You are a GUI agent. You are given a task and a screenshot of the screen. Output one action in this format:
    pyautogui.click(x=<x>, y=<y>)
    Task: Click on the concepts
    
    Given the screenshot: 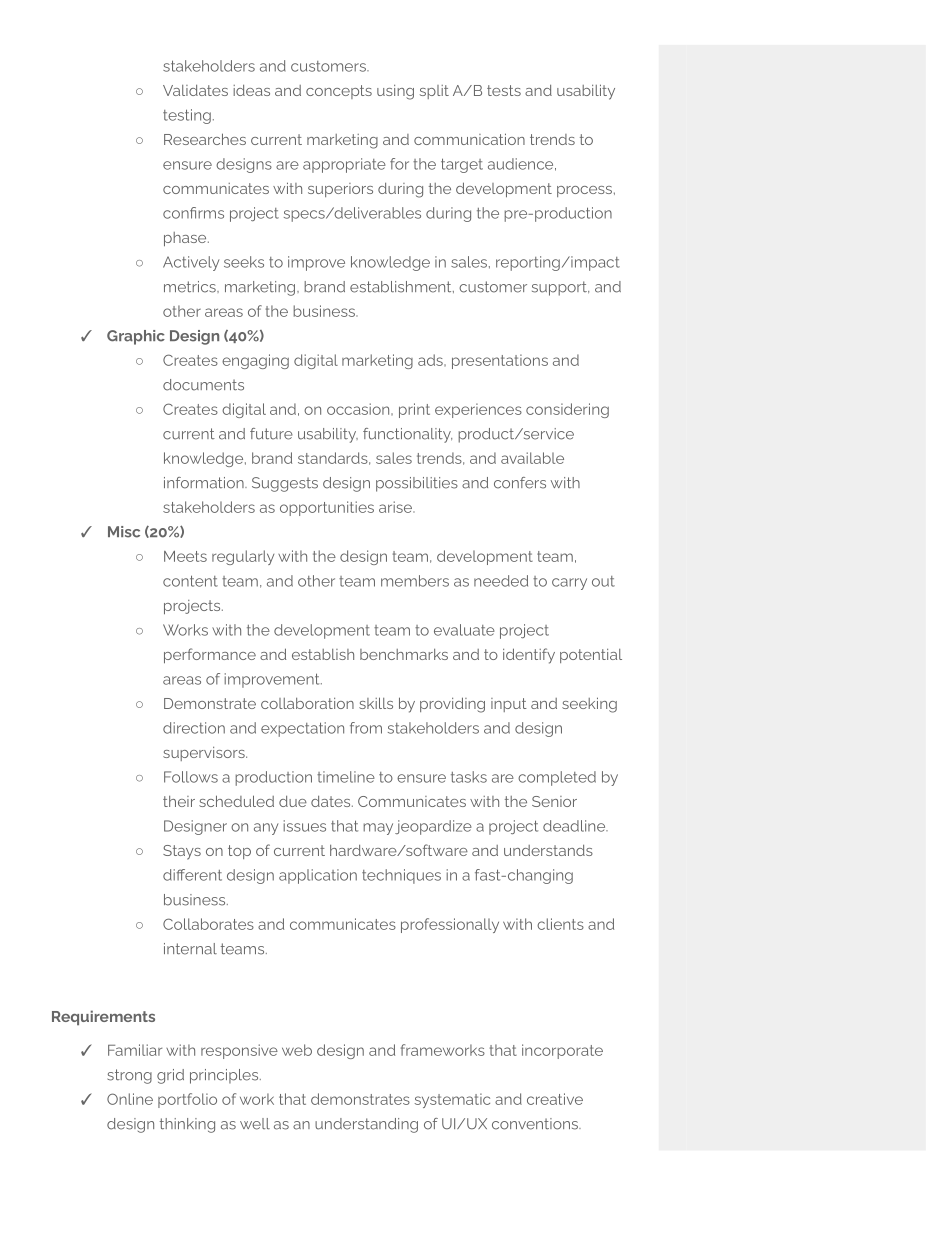 What is the action you would take?
    pyautogui.click(x=339, y=92)
